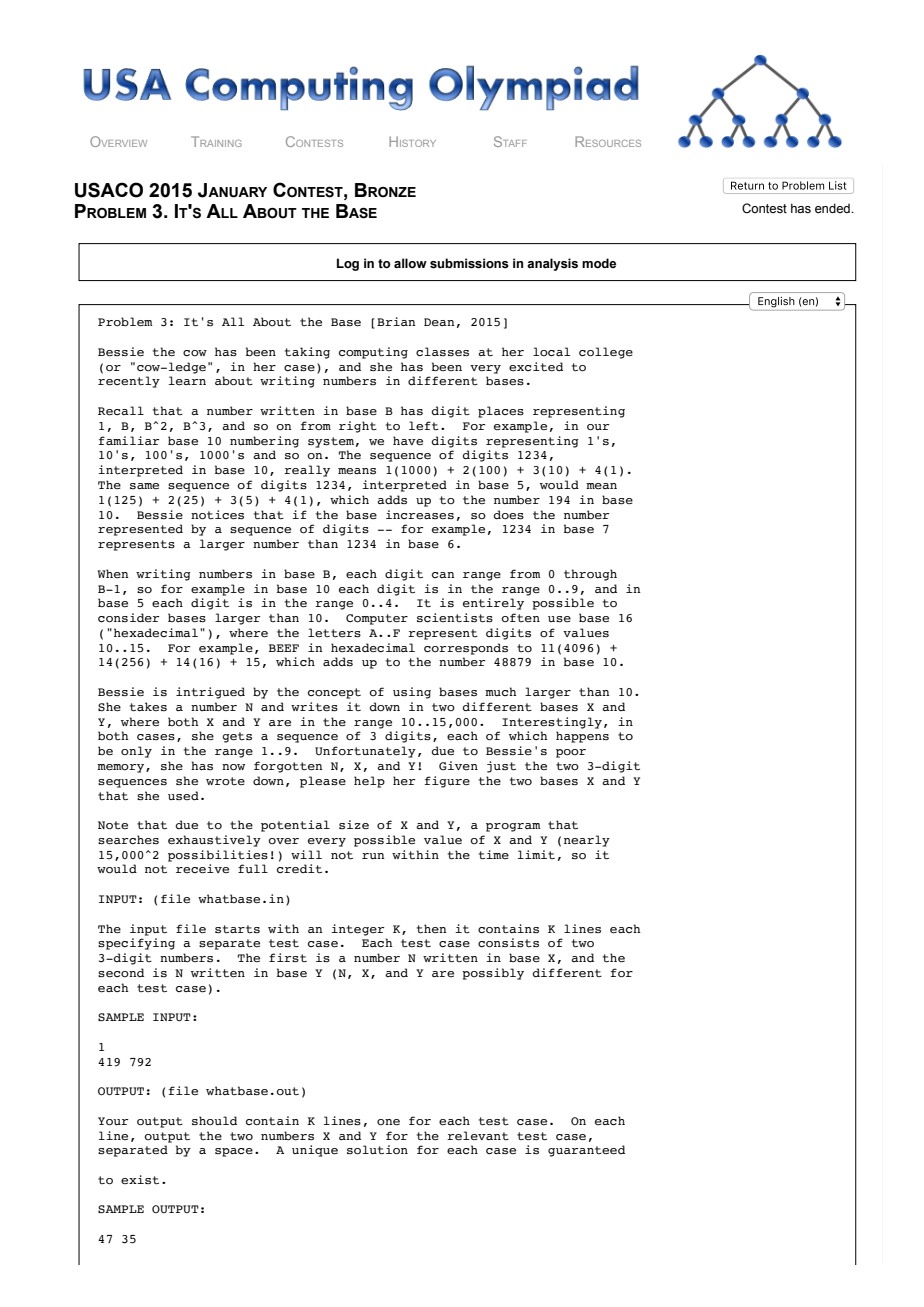 The image size is (924, 1307). Describe the element at coordinates (582, 737) in the page. I see `happens` at that location.
